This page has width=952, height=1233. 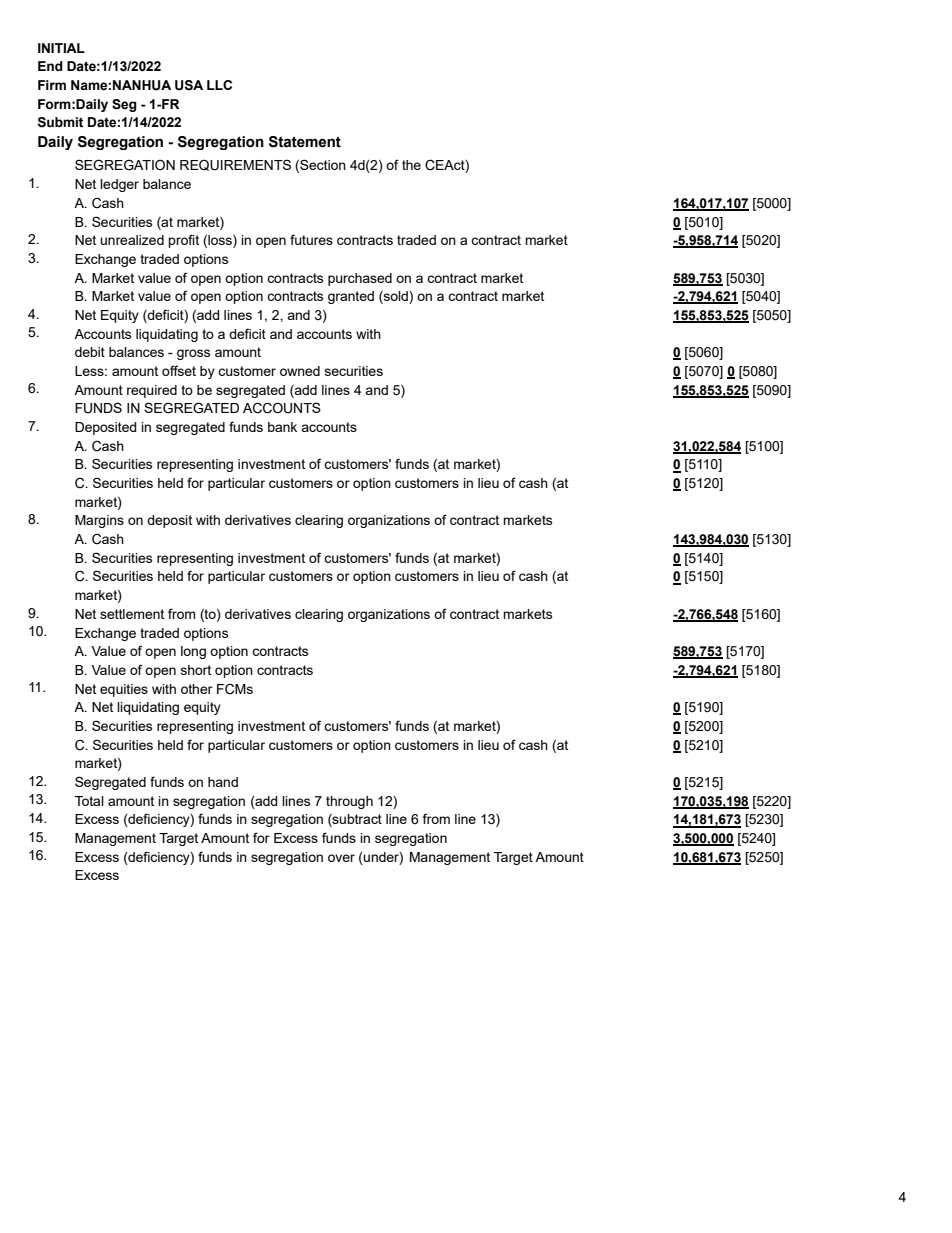 I want to click on INITIAL, so click(x=61, y=48).
